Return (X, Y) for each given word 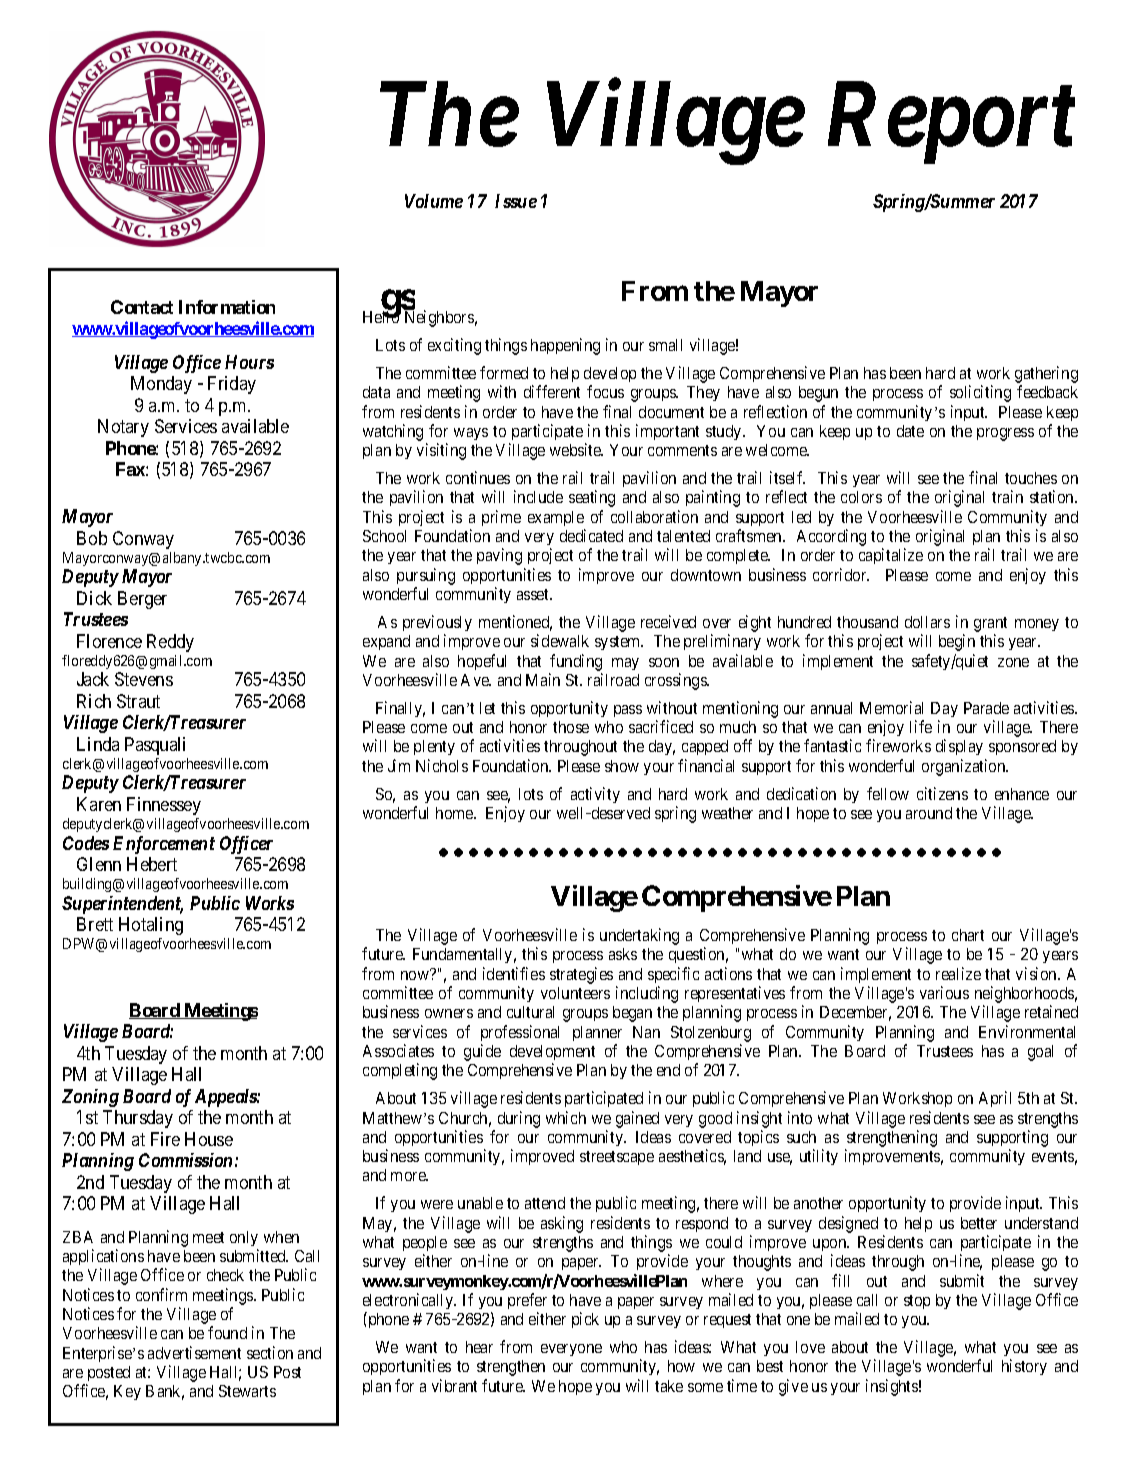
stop (917, 1302)
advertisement (194, 1352)
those (571, 727)
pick (585, 1320)
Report (951, 124)
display (959, 747)
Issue (516, 201)
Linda (98, 744)
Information (227, 307)
